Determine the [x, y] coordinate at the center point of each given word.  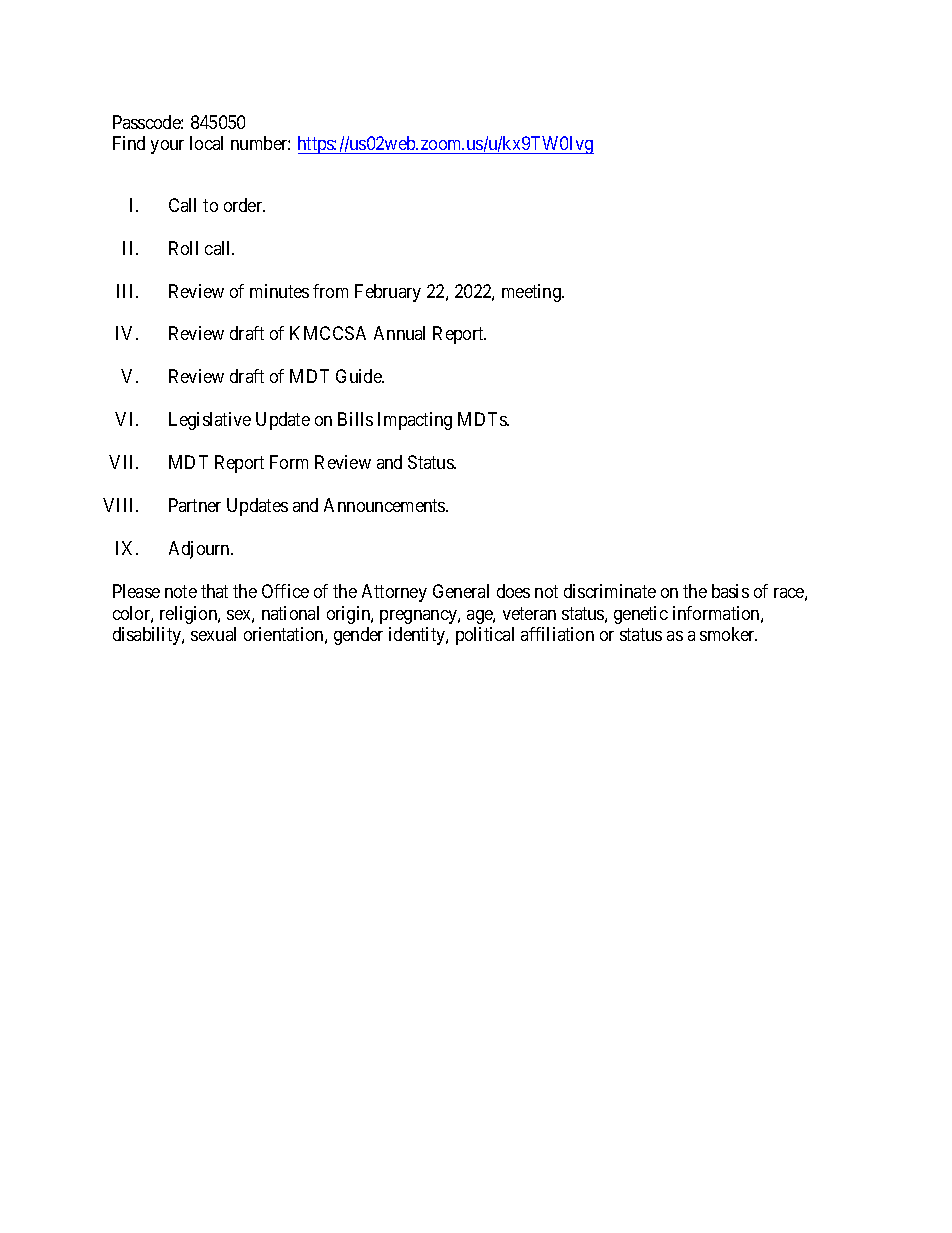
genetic [641, 615]
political [485, 636]
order [244, 205]
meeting [532, 293]
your [167, 147]
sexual [213, 634]
